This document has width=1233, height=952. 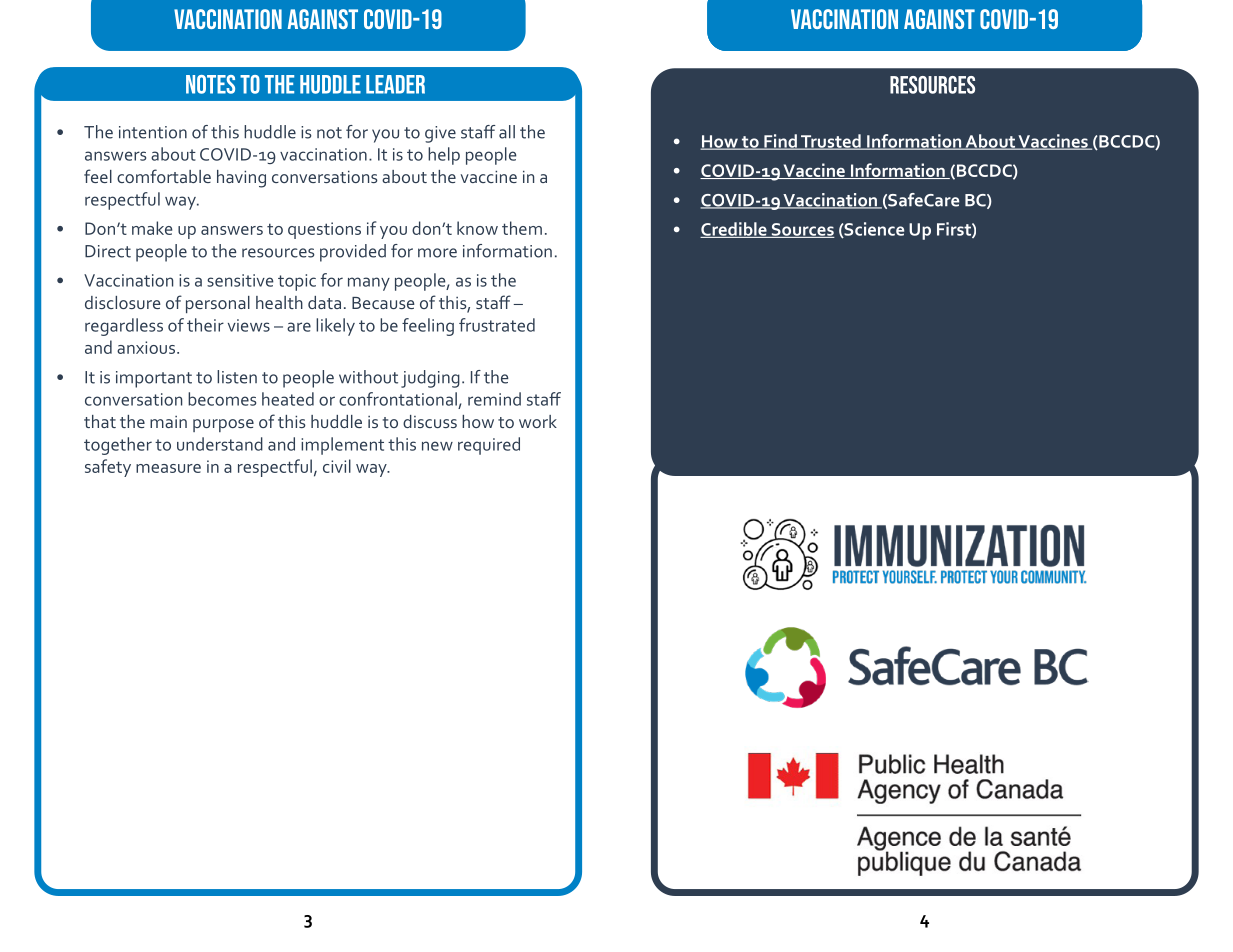 I want to click on Credible, so click(x=734, y=230).
